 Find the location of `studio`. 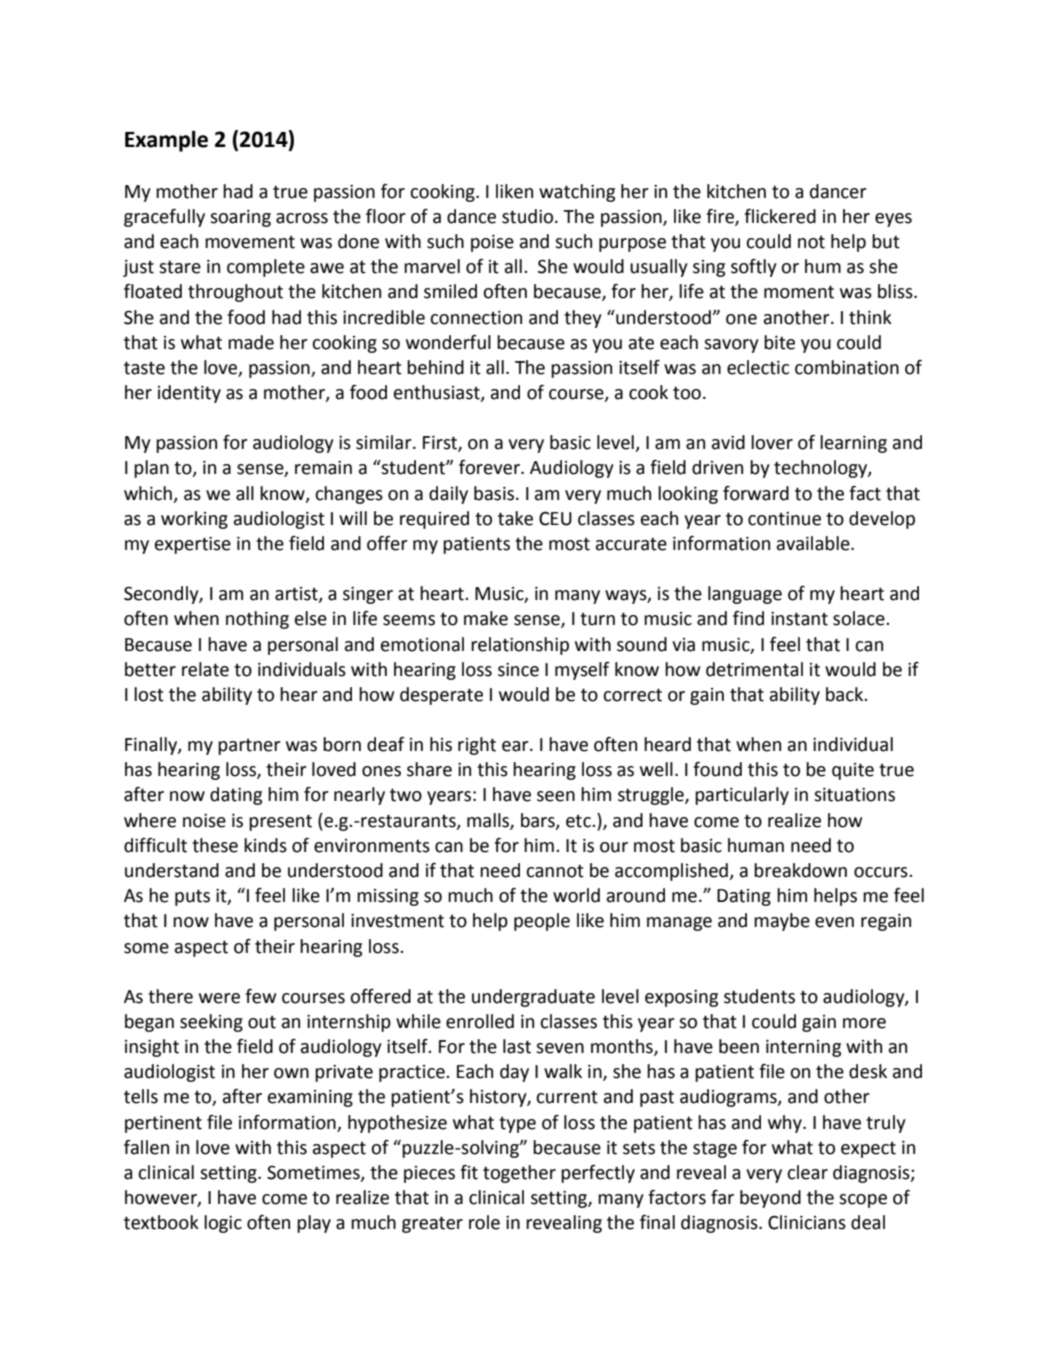

studio is located at coordinates (529, 216).
